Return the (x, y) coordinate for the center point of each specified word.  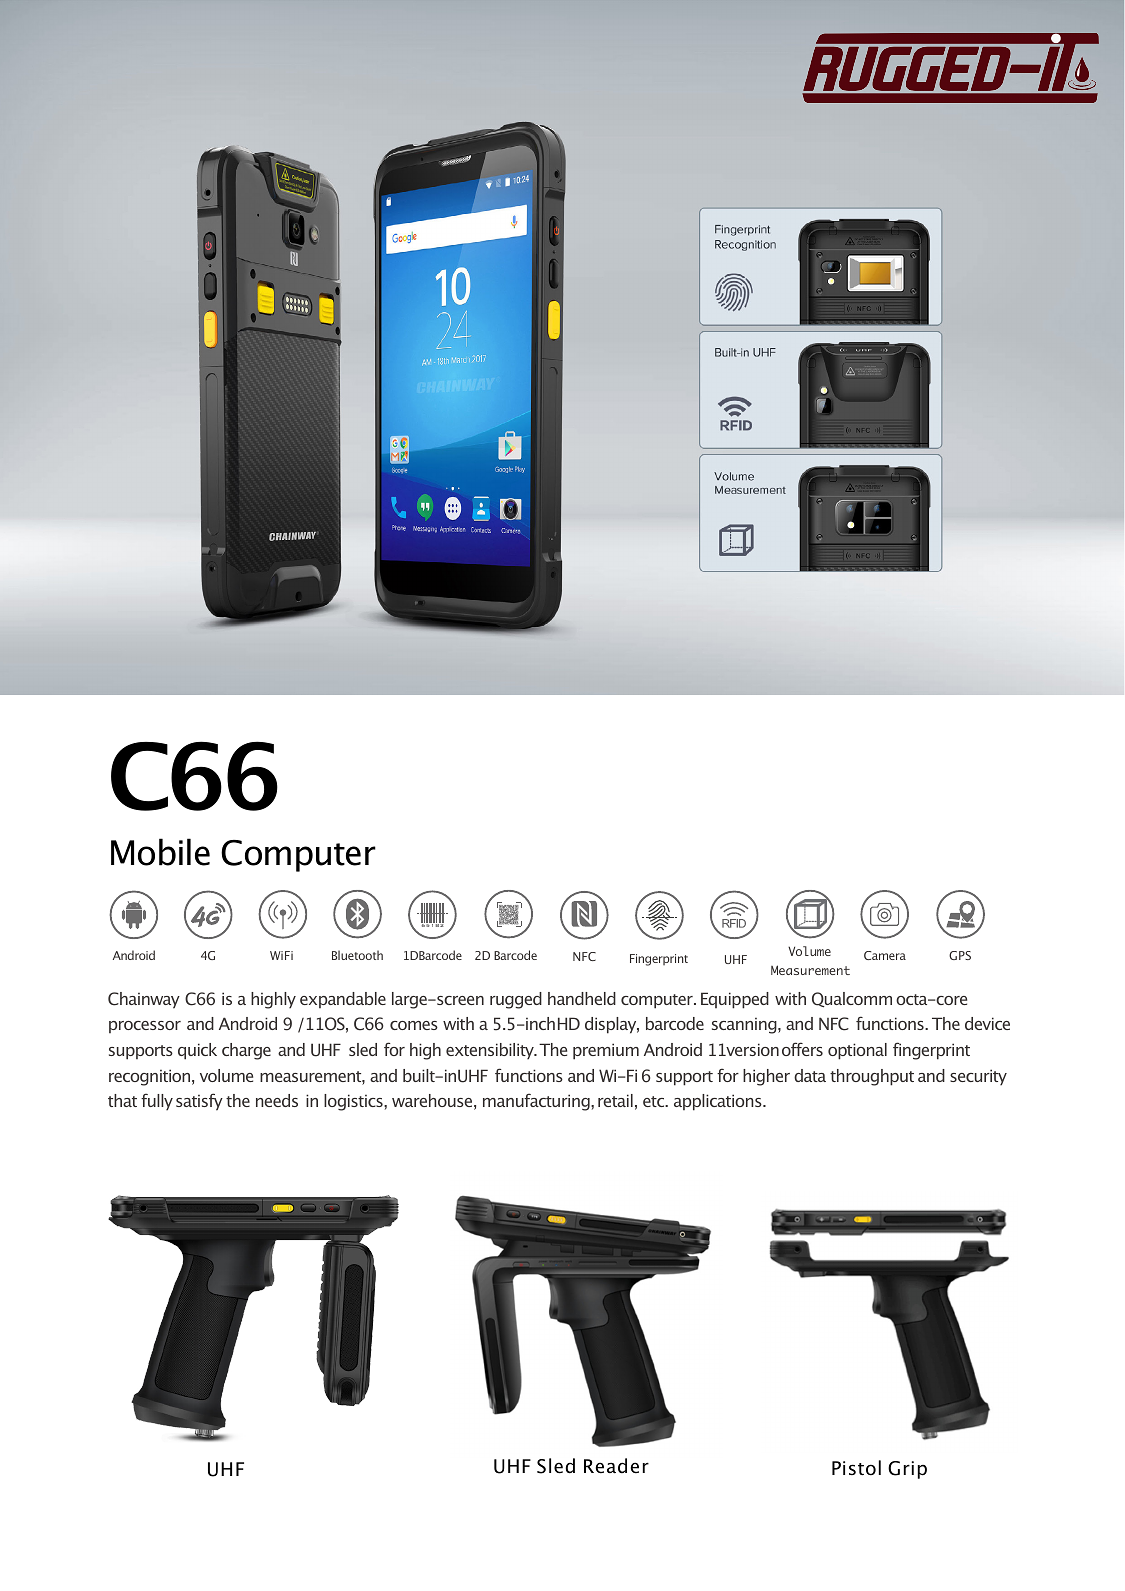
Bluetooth (357, 955)
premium (606, 1051)
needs (277, 1100)
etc (655, 1101)
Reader (616, 1466)
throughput (872, 1077)
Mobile (160, 852)
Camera (885, 955)
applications (719, 1102)
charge (246, 1051)
